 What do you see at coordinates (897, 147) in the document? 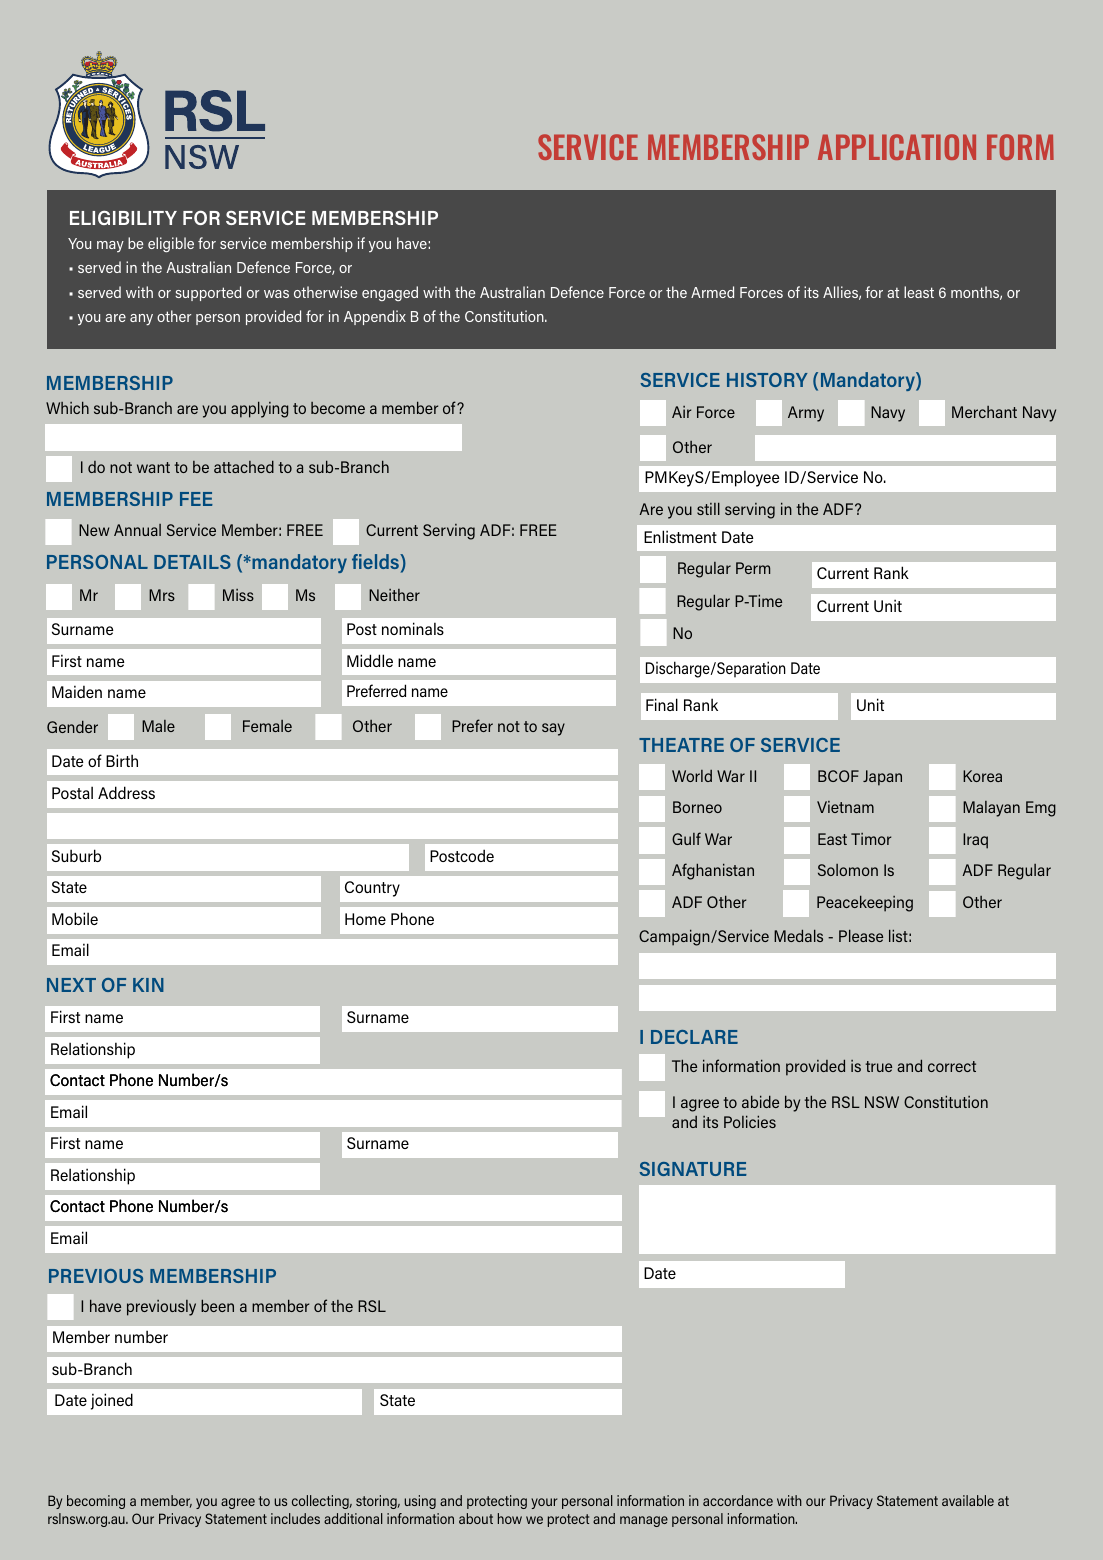
I see `APPLICATION` at bounding box center [897, 147].
